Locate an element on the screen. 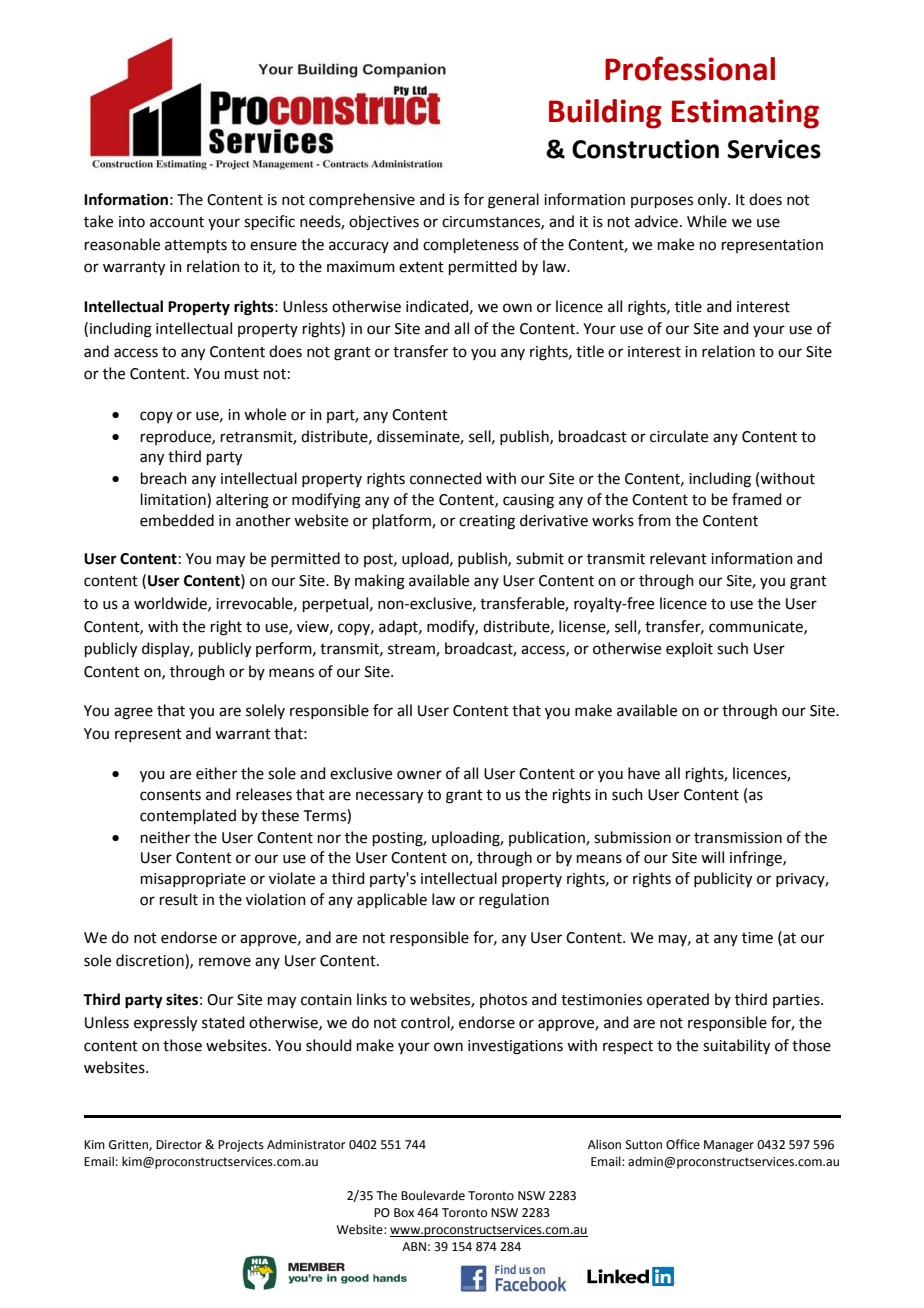 Image resolution: width=924 pixels, height=1308 pixels. Professional is located at coordinates (690, 68).
